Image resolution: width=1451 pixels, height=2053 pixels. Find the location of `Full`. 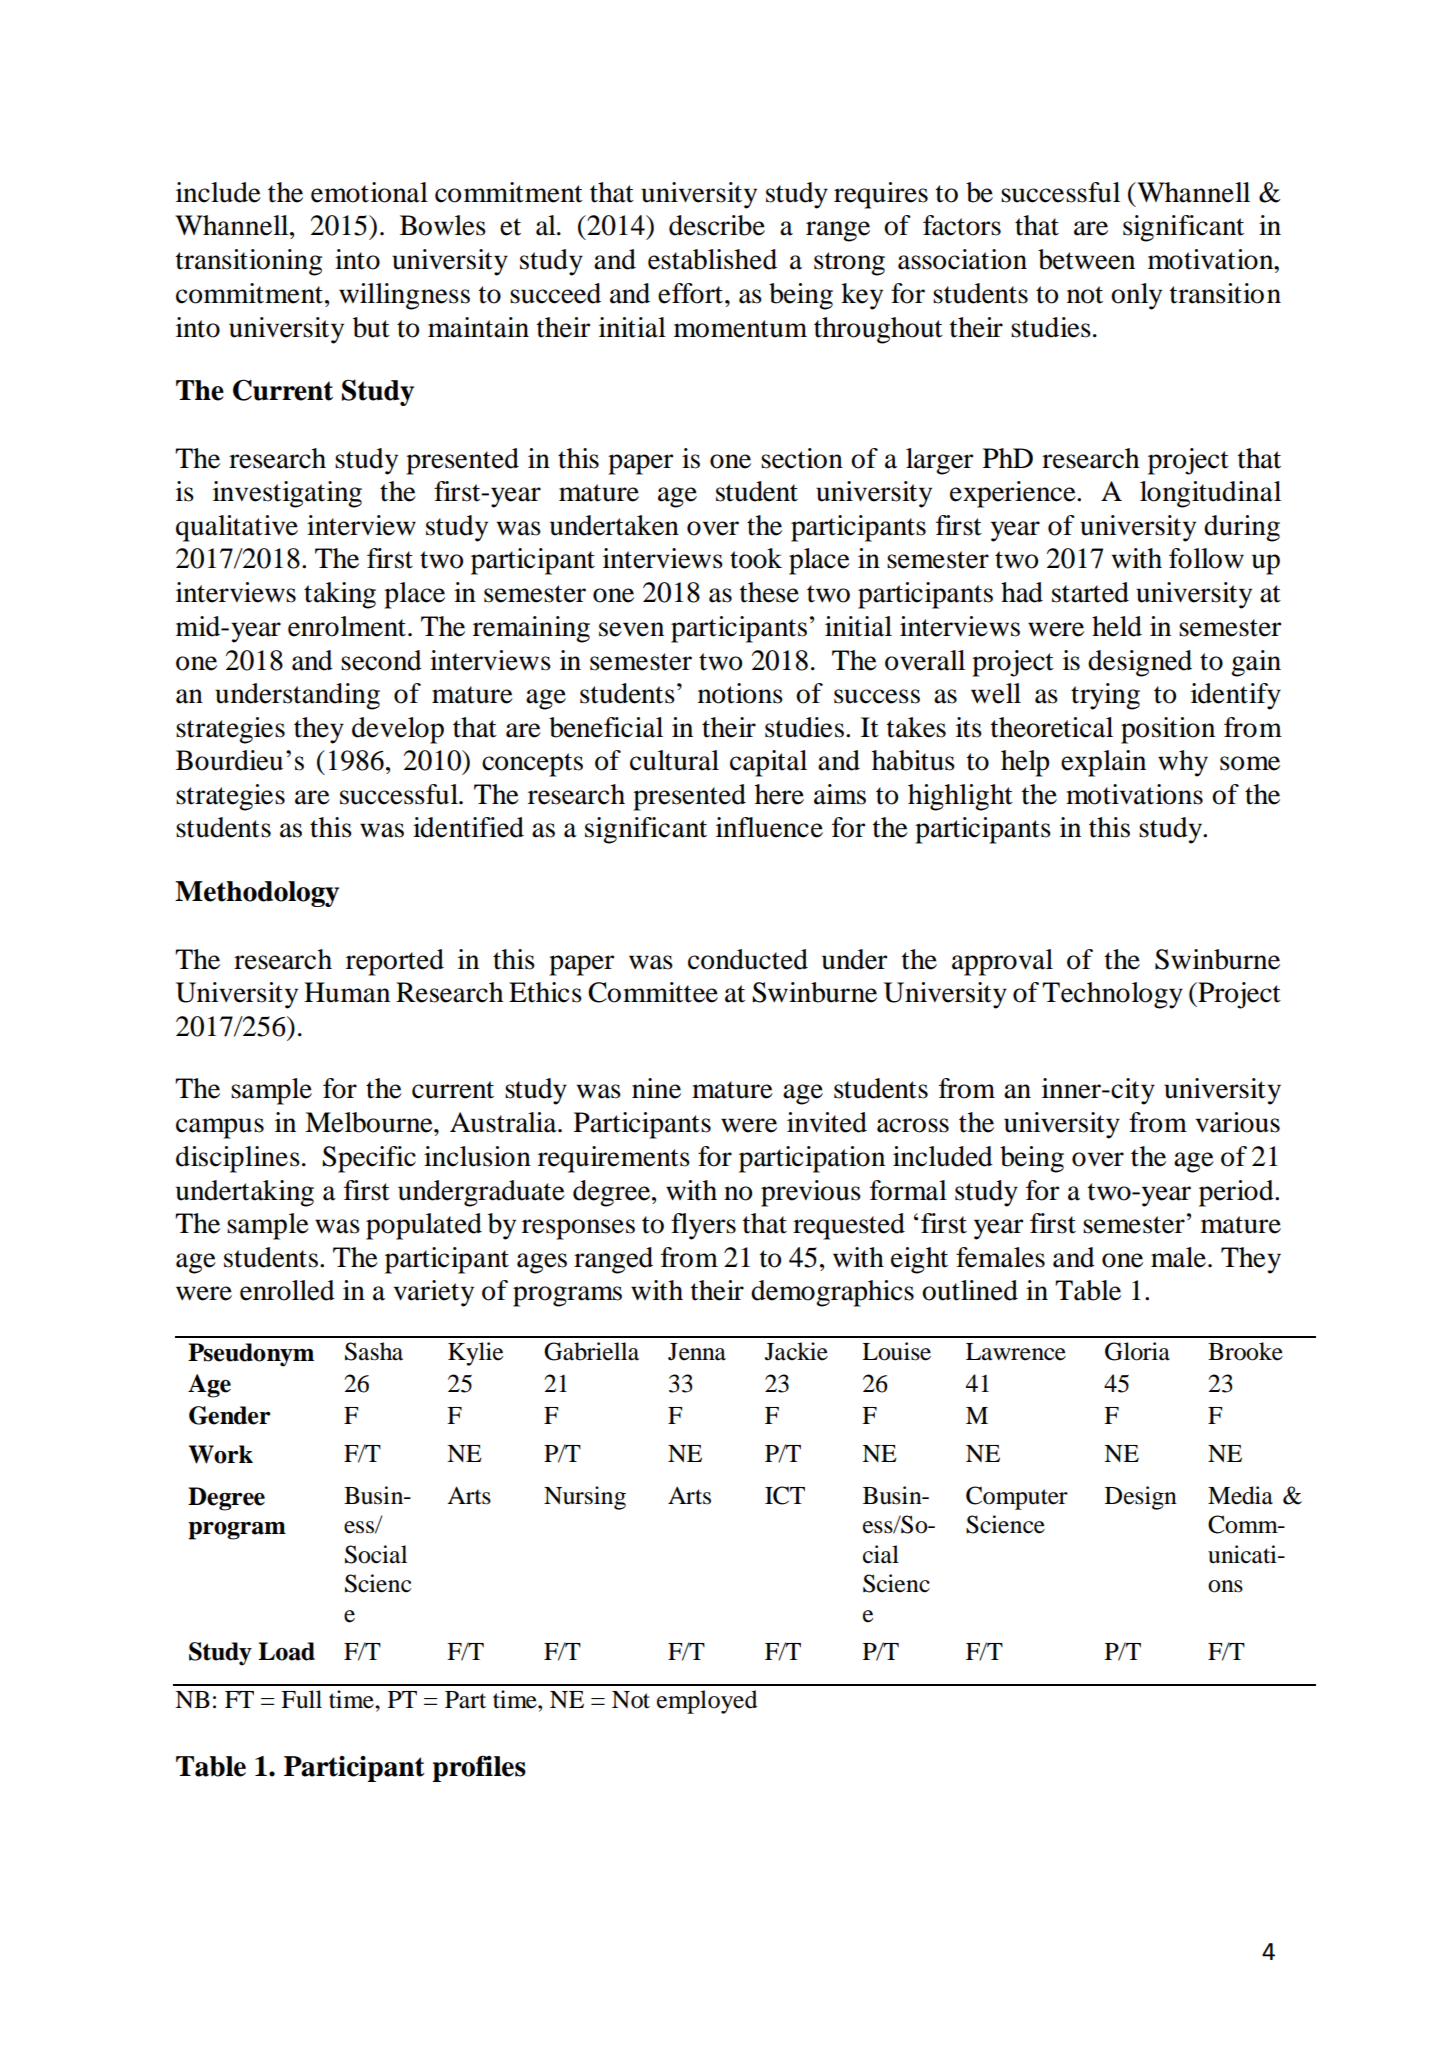

Full is located at coordinates (301, 1699).
